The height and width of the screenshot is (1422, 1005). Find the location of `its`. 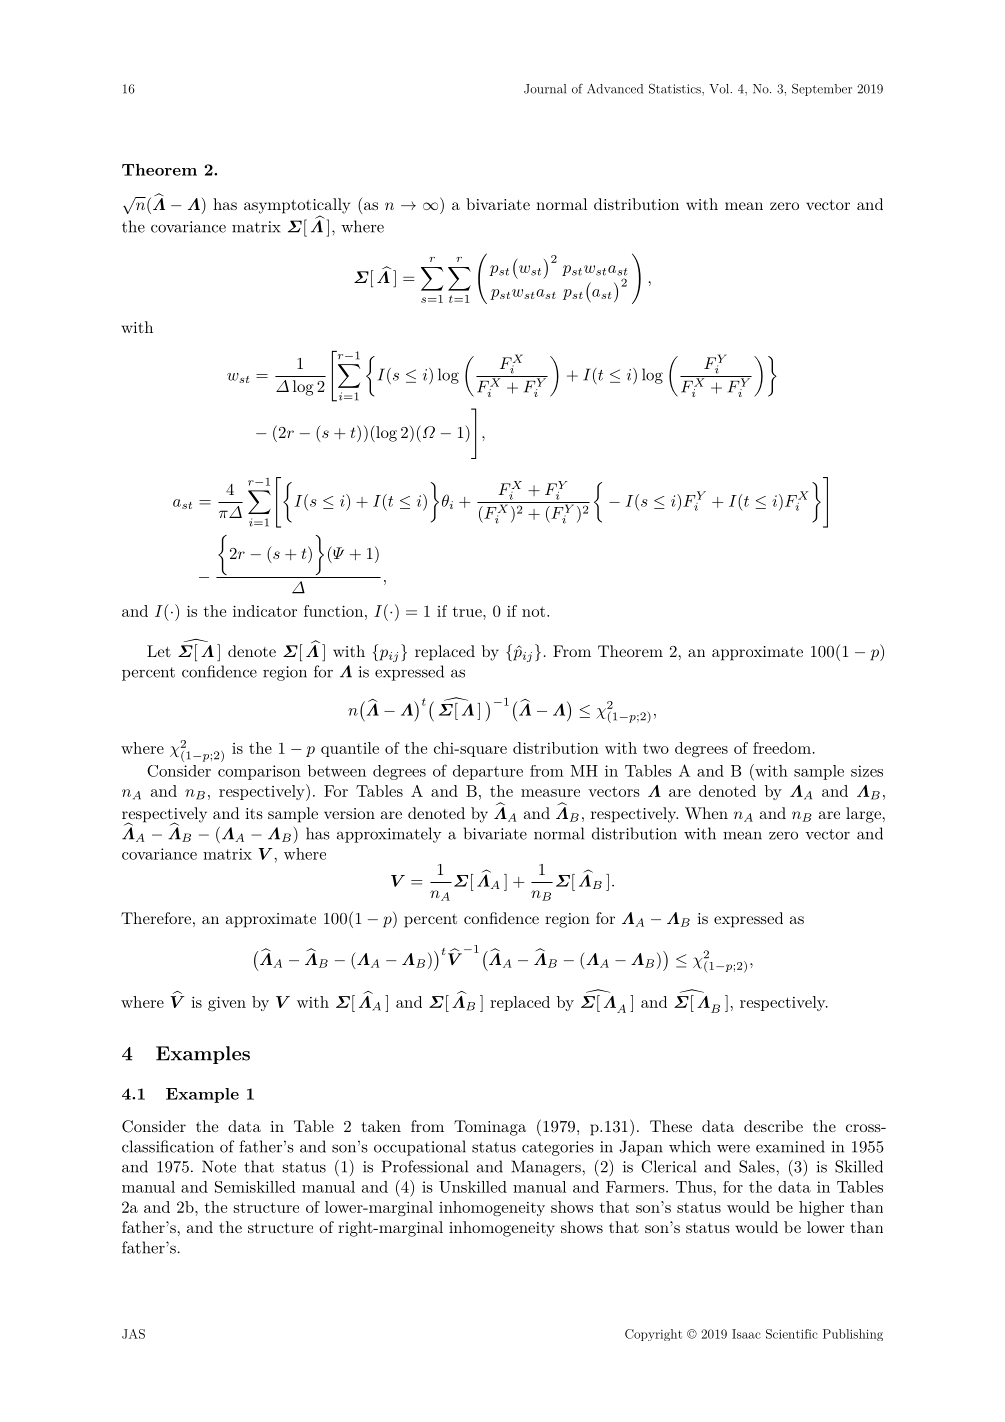

its is located at coordinates (254, 813).
